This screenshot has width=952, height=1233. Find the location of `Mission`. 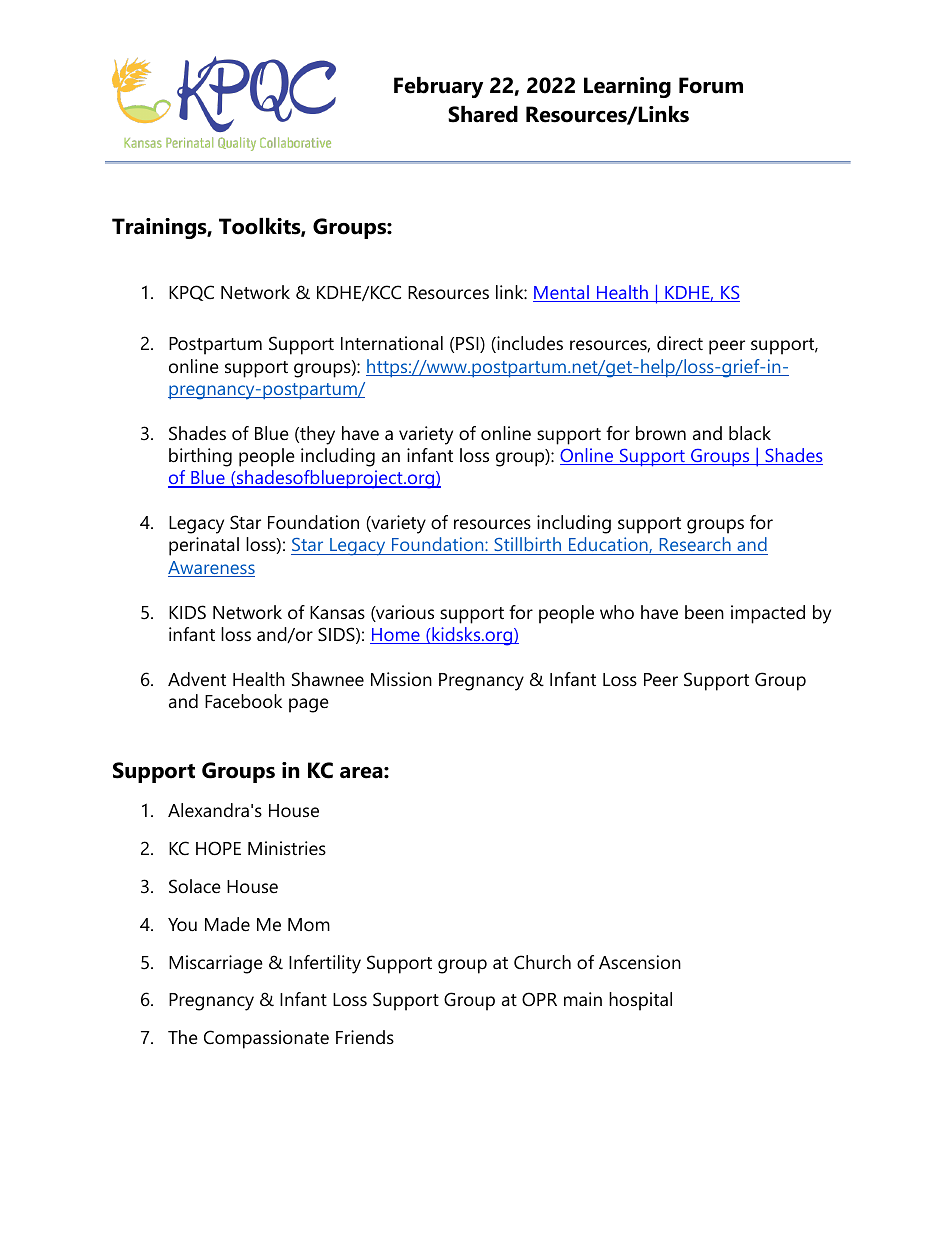

Mission is located at coordinates (401, 679).
